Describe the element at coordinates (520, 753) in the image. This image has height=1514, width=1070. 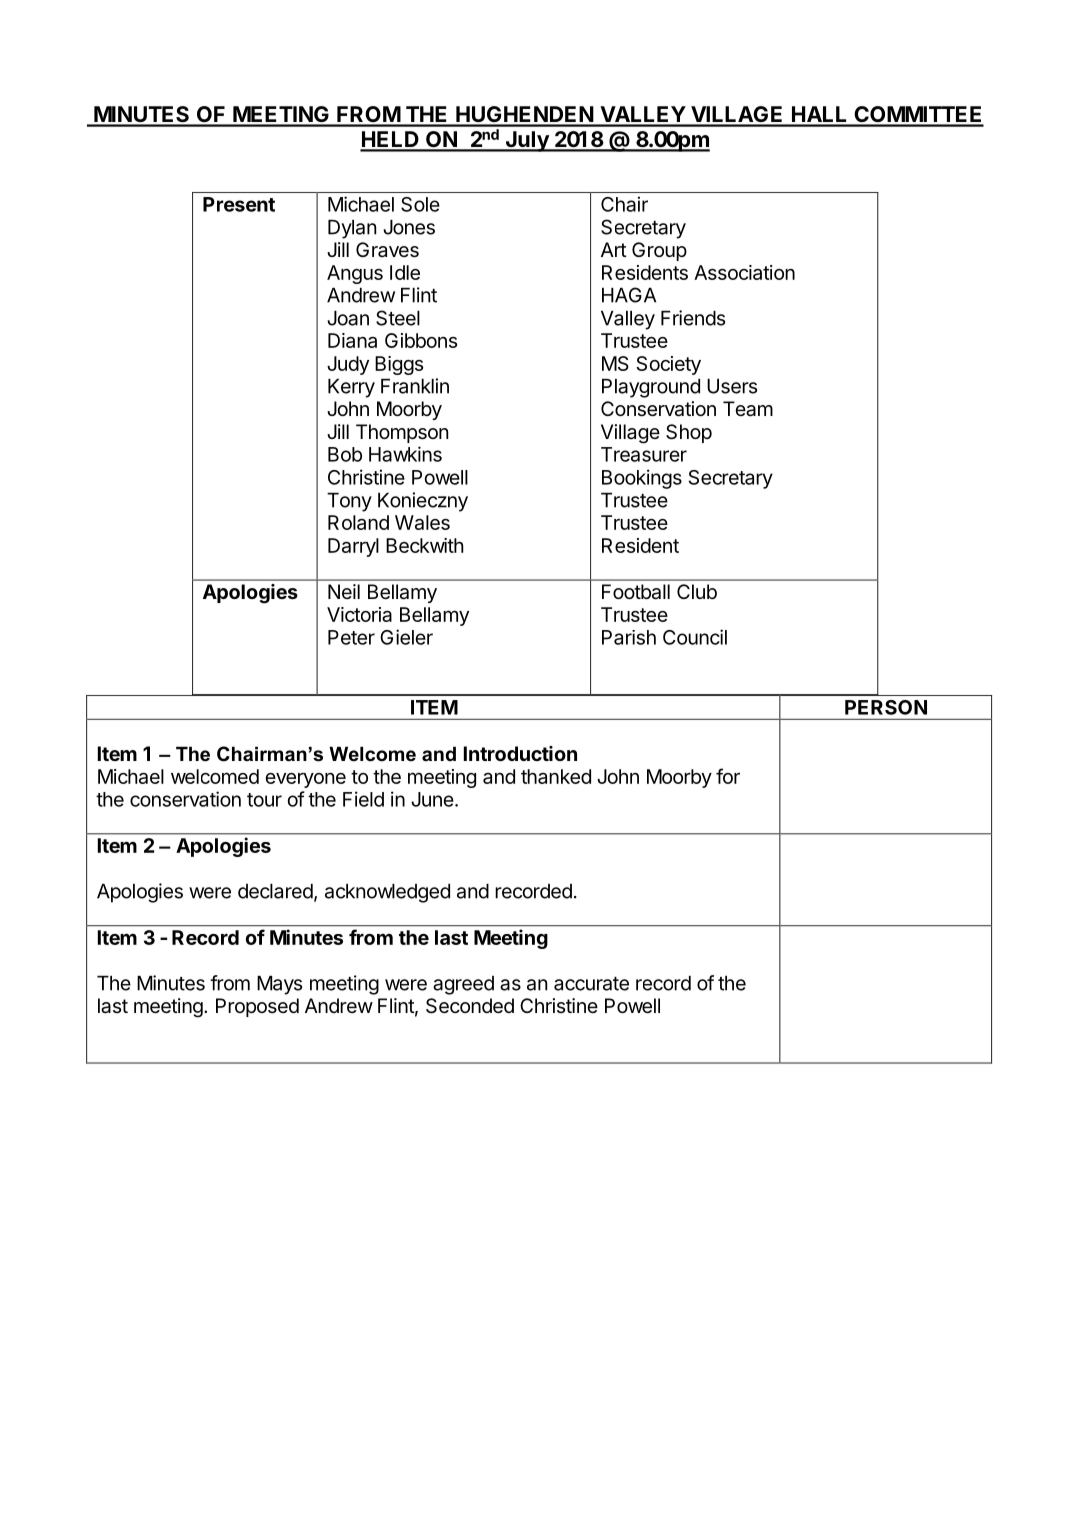
I see `Introduction` at that location.
